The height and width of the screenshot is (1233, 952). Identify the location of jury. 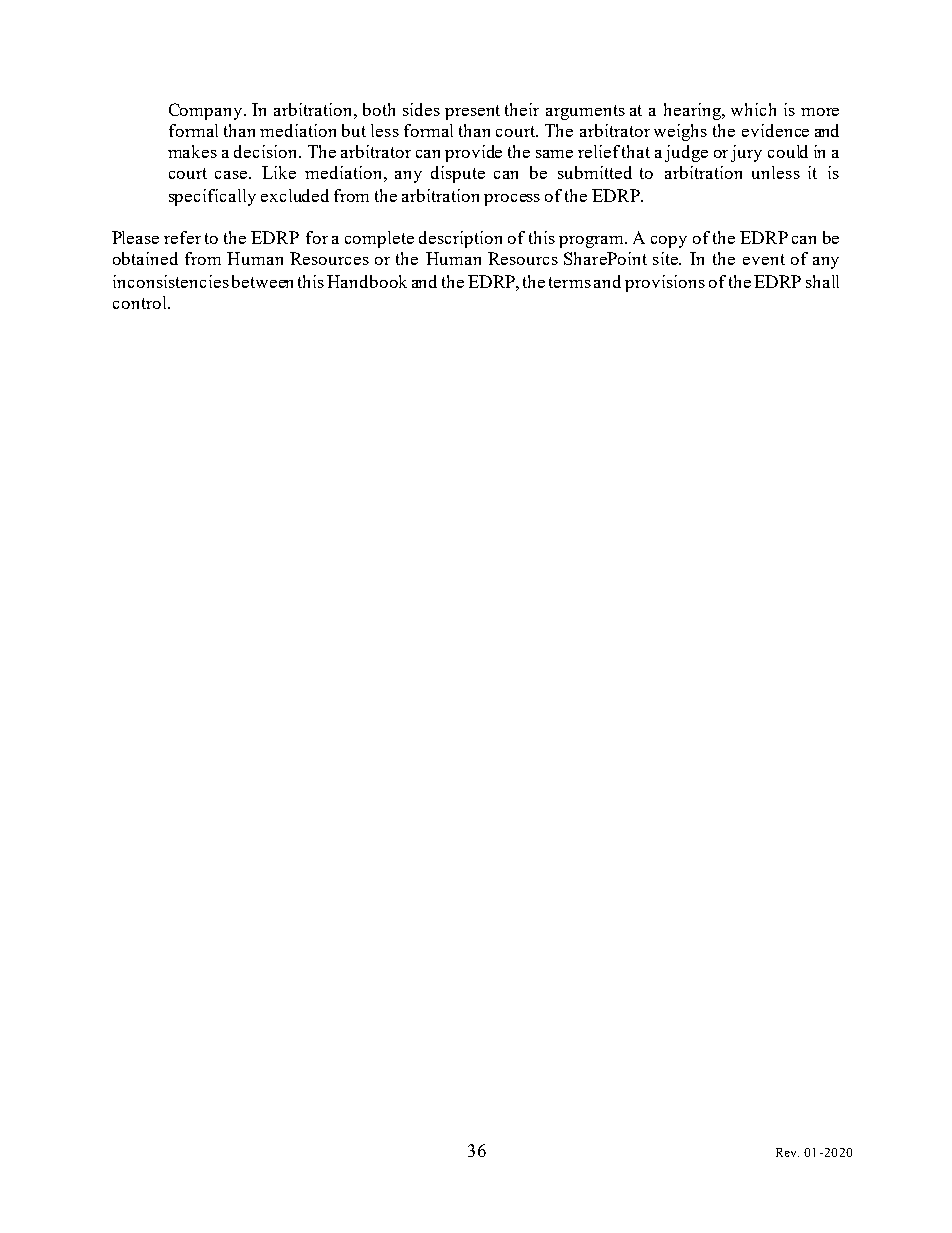
(746, 153).
